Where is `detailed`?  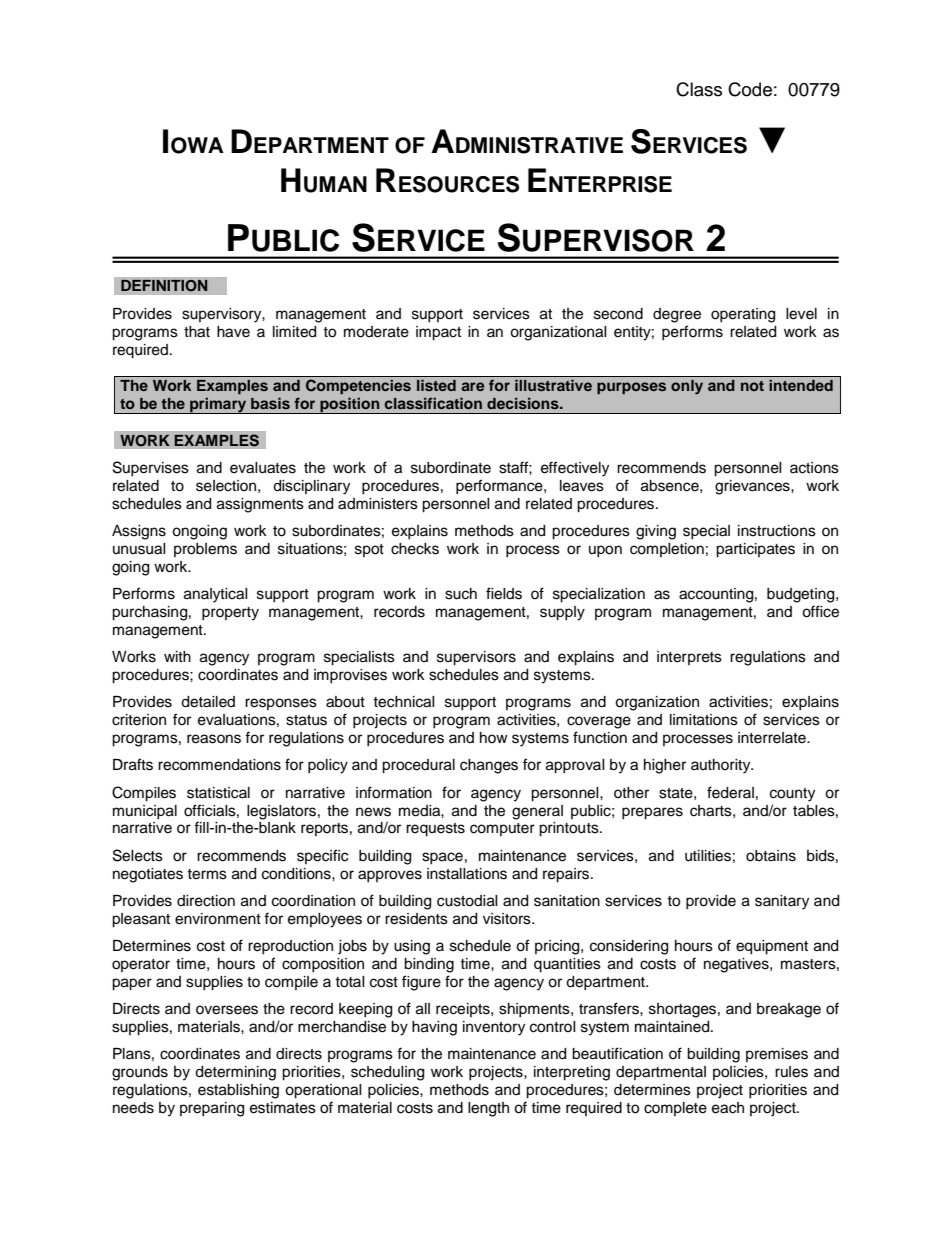 detailed is located at coordinates (208, 702).
